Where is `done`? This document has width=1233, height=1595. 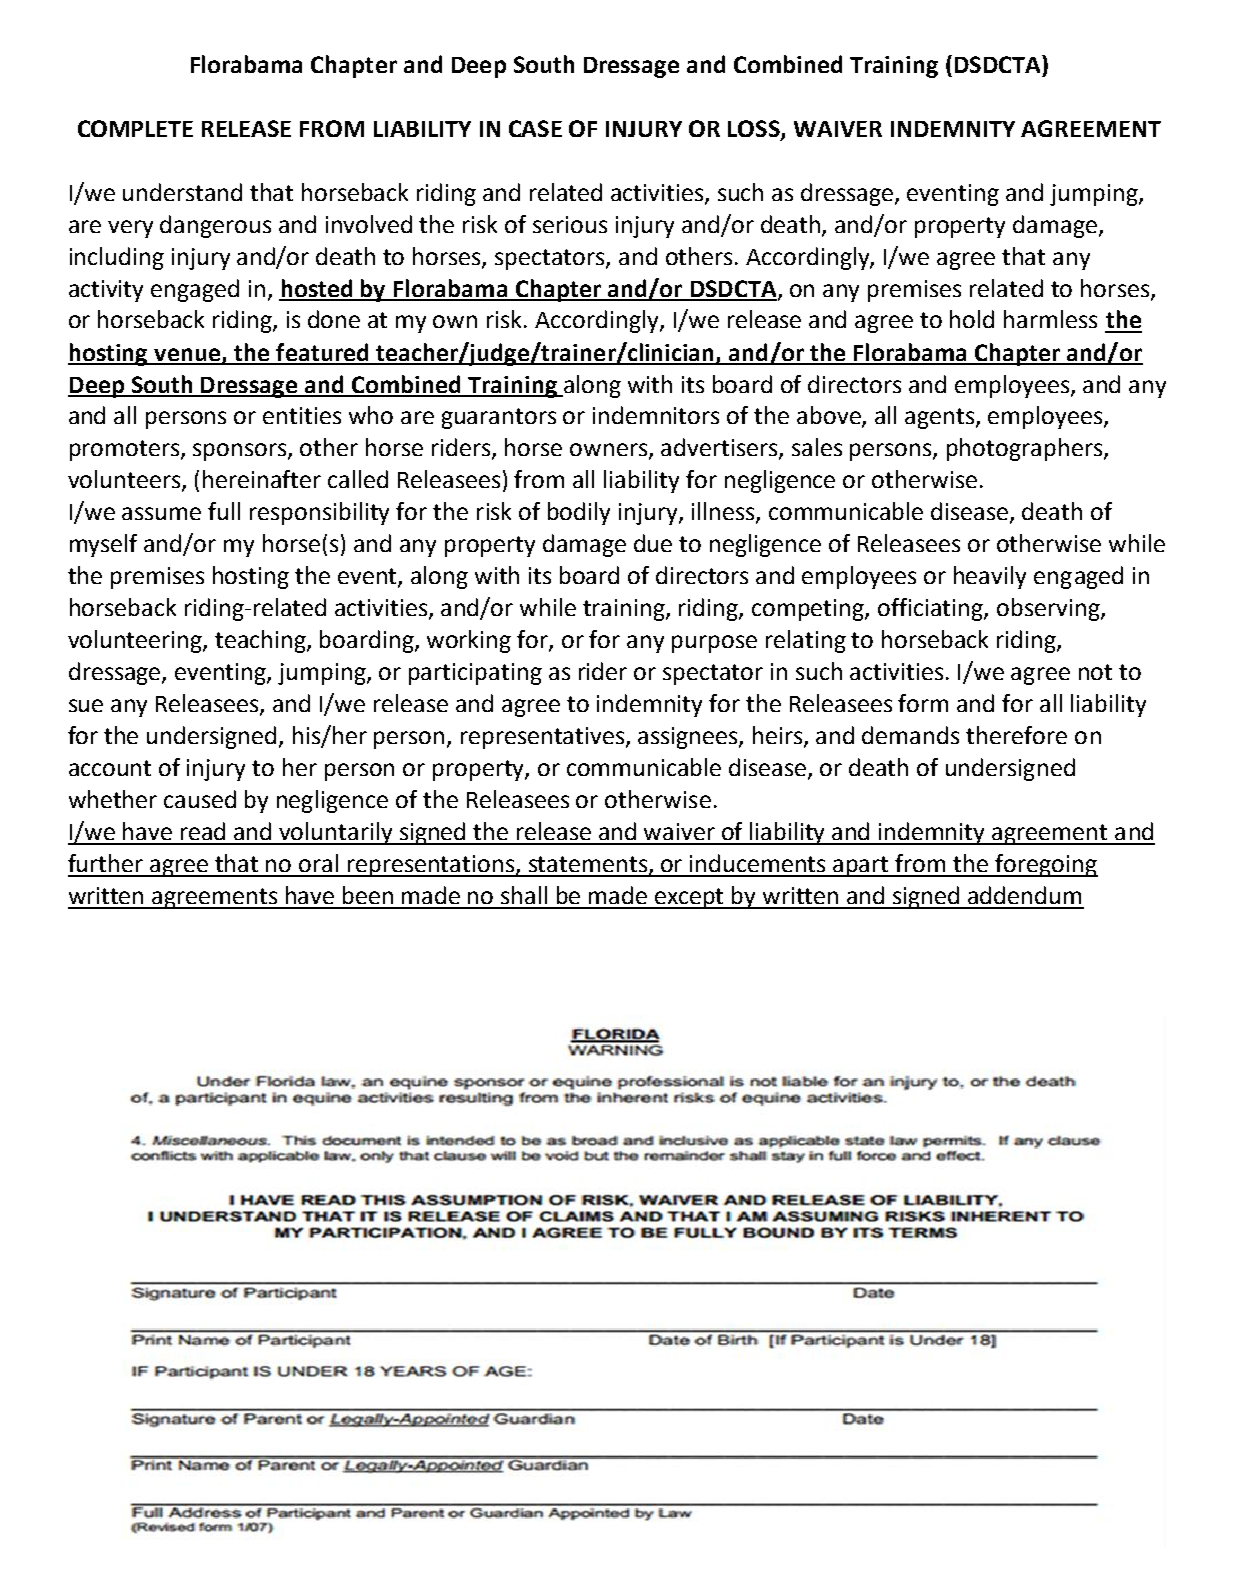 done is located at coordinates (334, 319).
